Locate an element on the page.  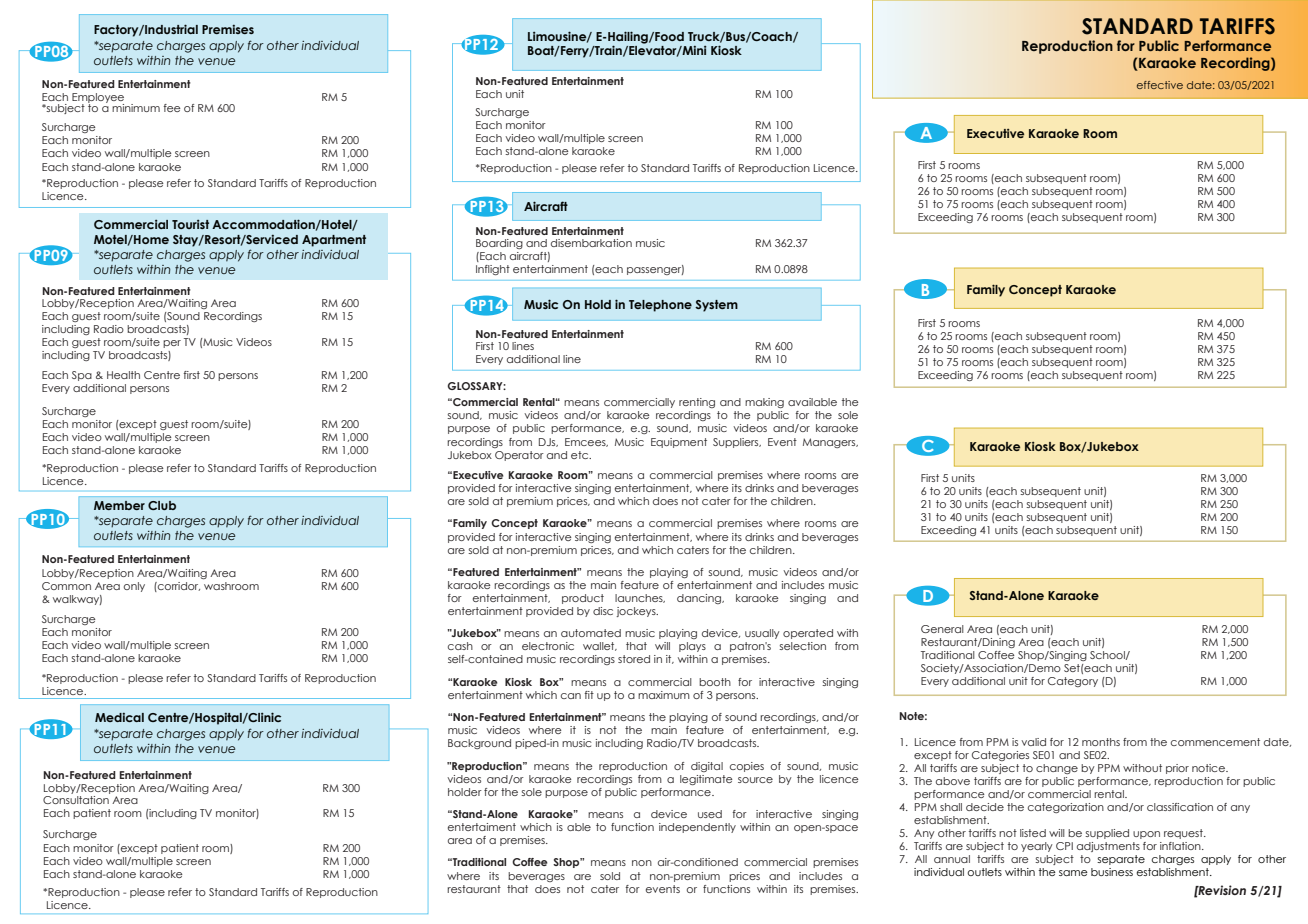
effective is located at coordinates (1160, 85).
